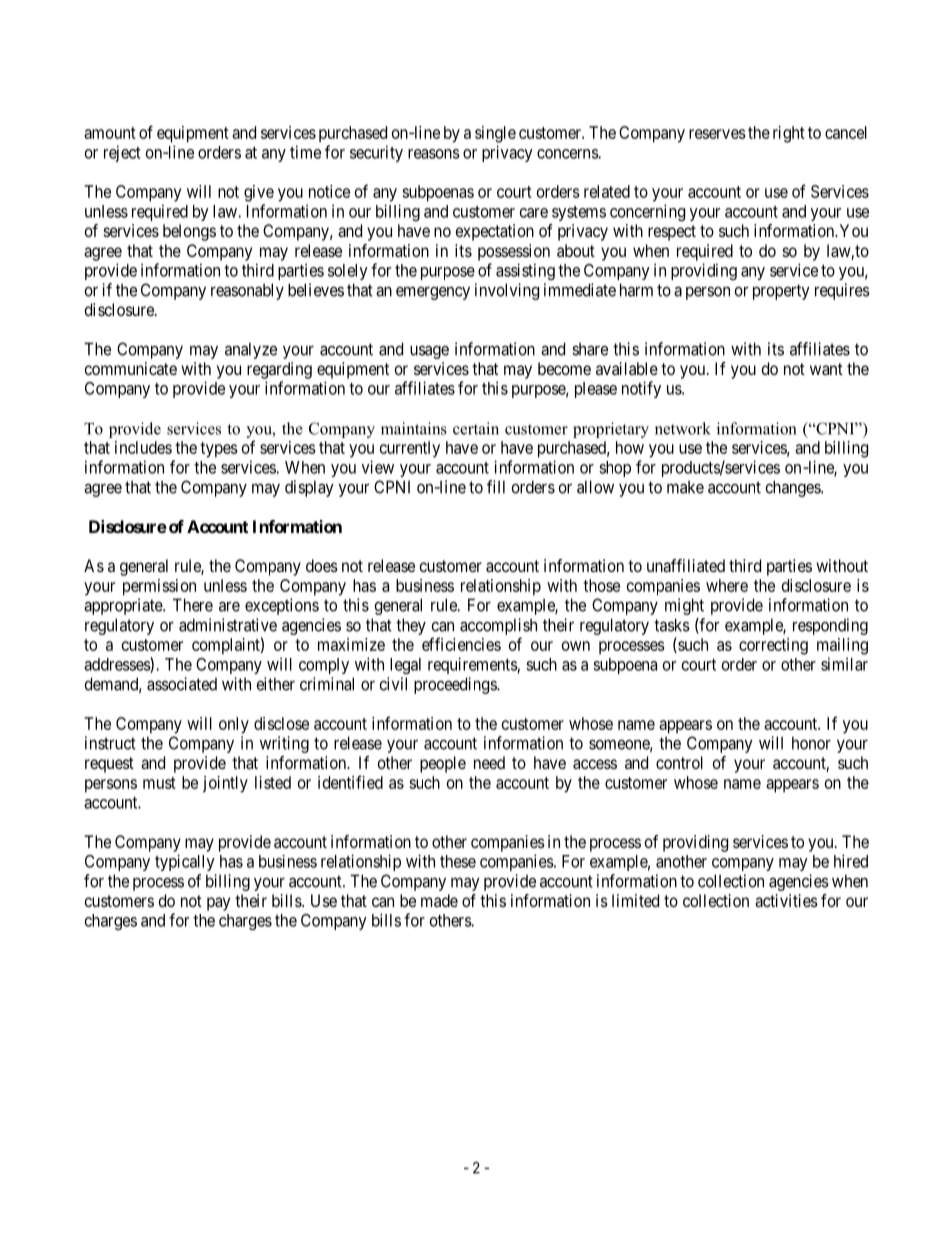 This image has height=1233, width=952. I want to click on single, so click(495, 134).
